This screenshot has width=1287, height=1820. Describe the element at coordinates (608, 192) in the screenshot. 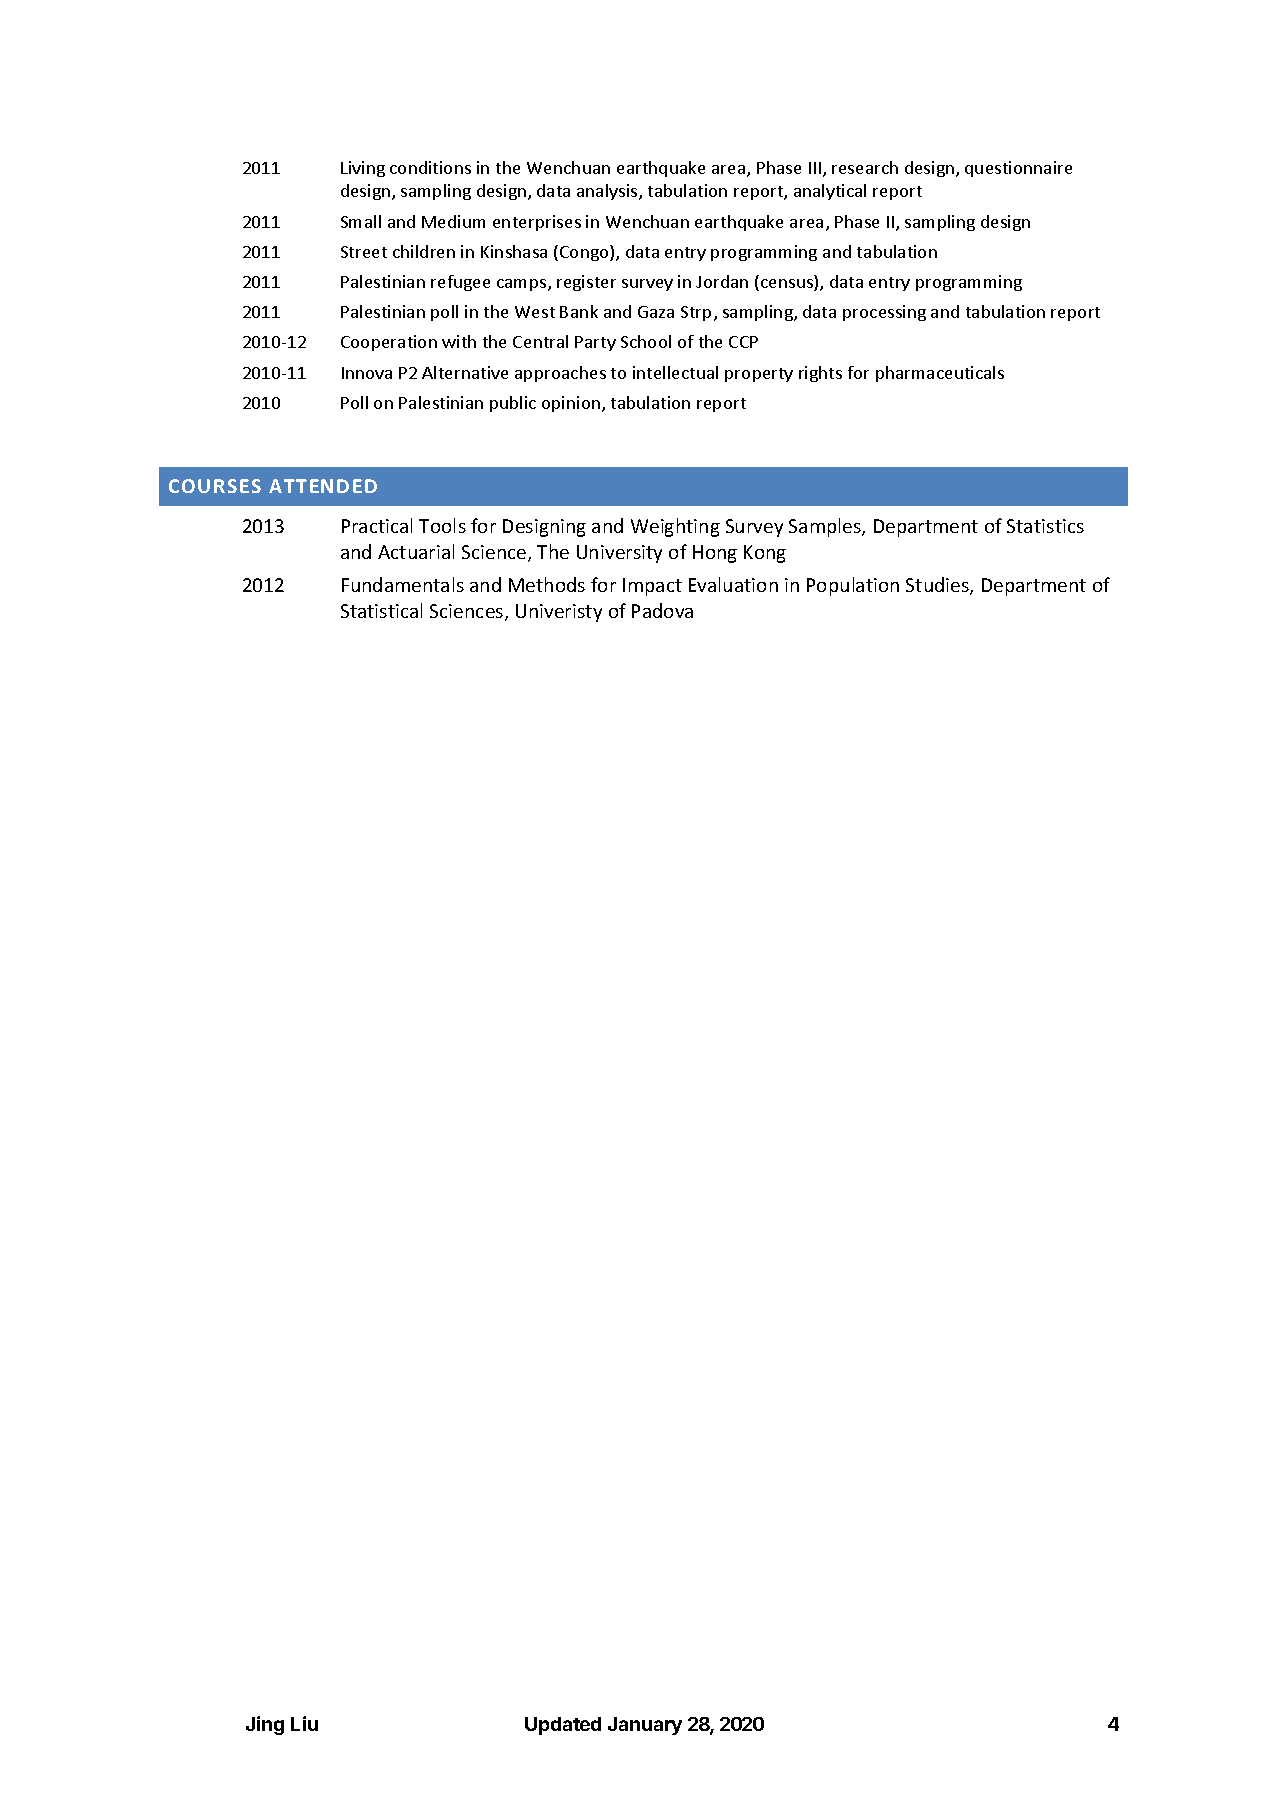

I see `analysis` at that location.
